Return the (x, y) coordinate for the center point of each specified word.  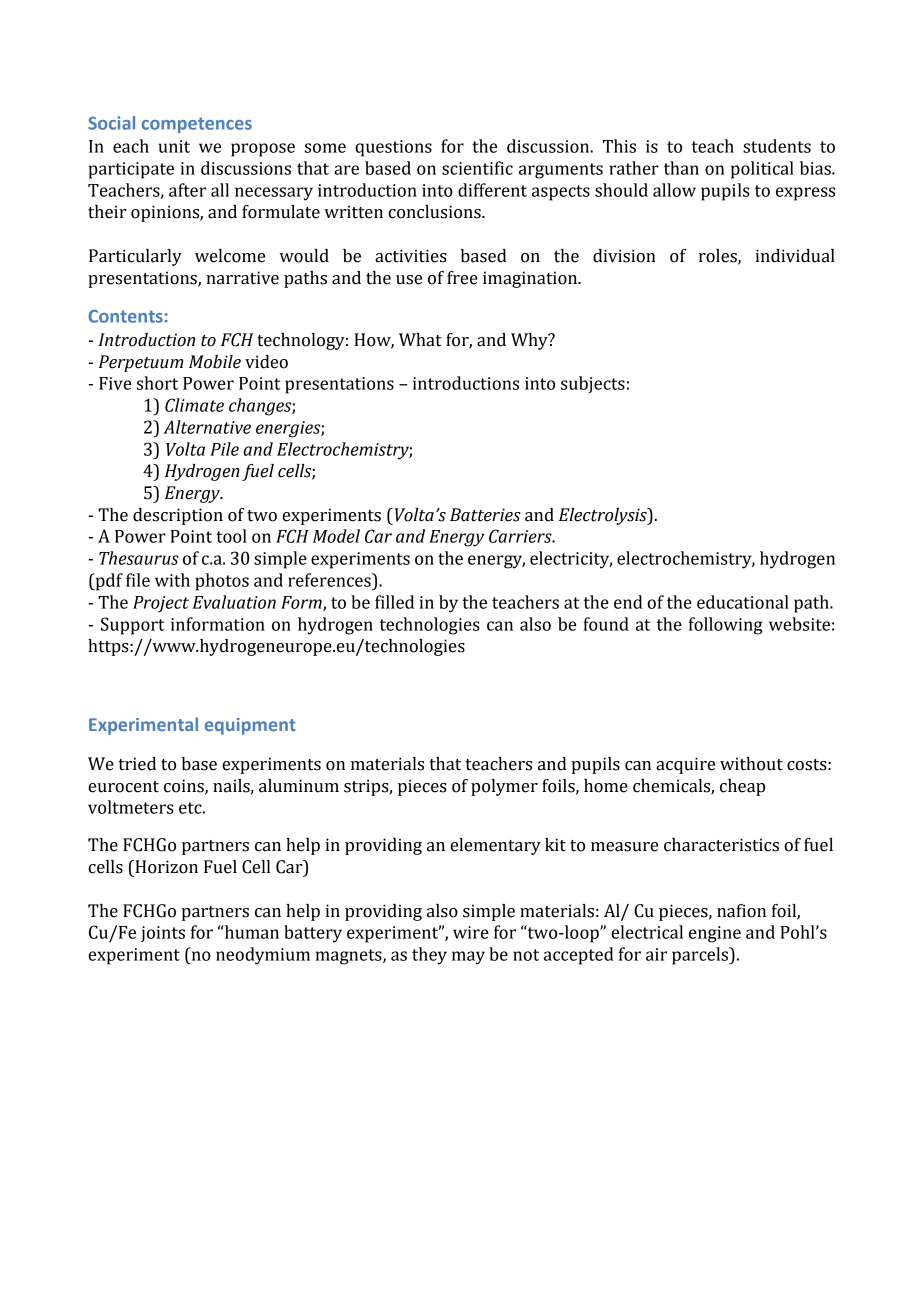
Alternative (207, 427)
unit (174, 146)
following (726, 626)
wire (471, 932)
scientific (477, 168)
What (420, 340)
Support (133, 626)
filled (394, 602)
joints (163, 934)
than (681, 168)
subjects (593, 384)
